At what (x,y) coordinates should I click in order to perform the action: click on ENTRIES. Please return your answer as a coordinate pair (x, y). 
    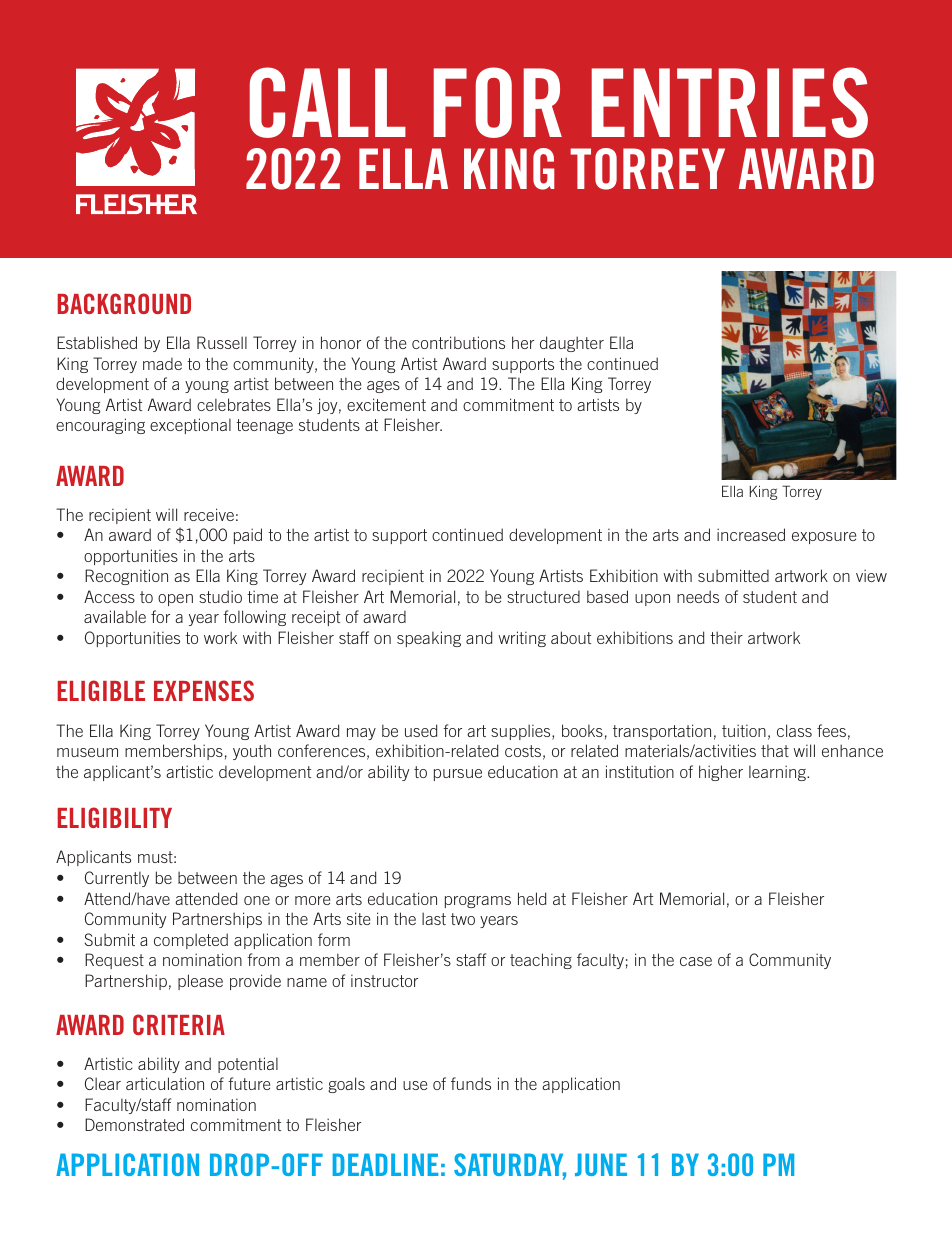
    Looking at the image, I should click on (730, 102).
